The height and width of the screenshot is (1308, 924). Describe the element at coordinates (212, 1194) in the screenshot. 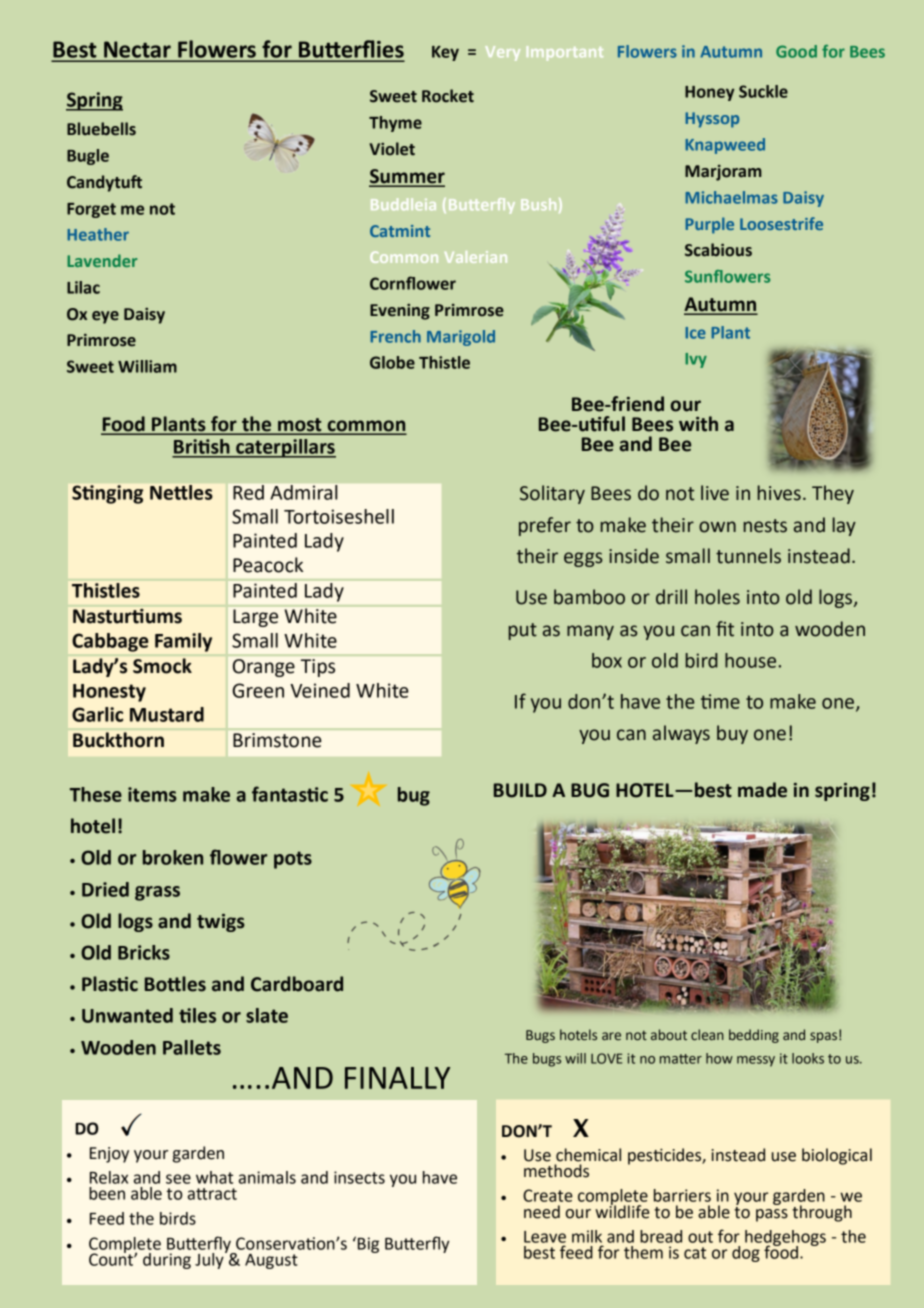

I see `attract` at that location.
